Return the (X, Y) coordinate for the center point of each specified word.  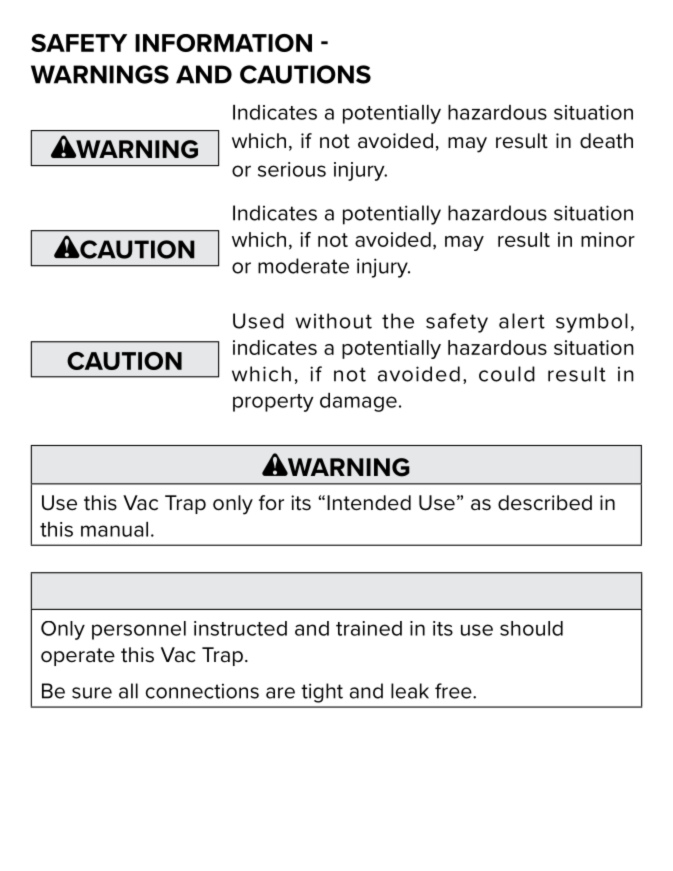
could (507, 374)
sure (92, 693)
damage (358, 402)
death (606, 141)
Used (258, 321)
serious (292, 169)
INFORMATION (223, 43)
